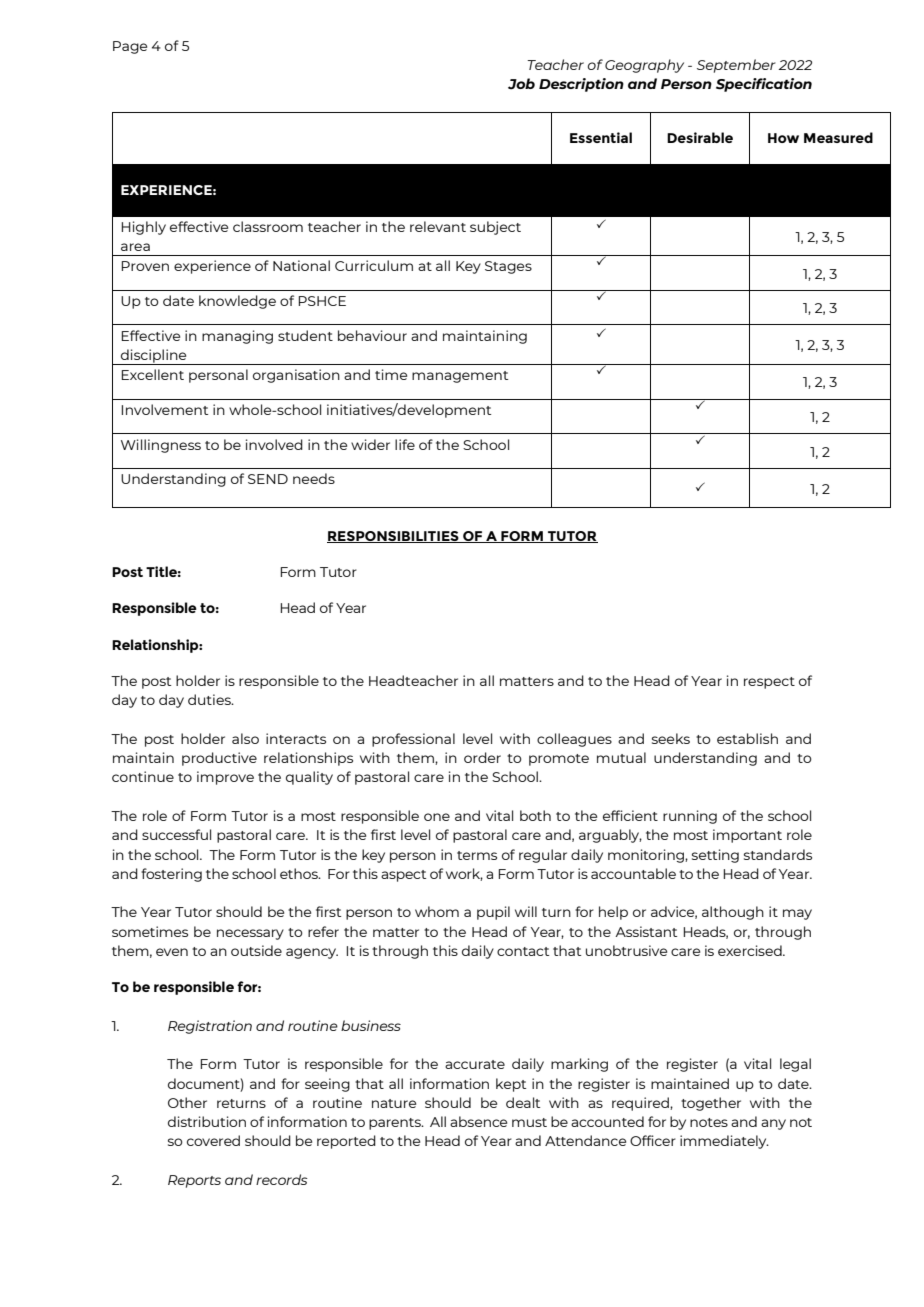  I want to click on establish, so click(747, 738).
